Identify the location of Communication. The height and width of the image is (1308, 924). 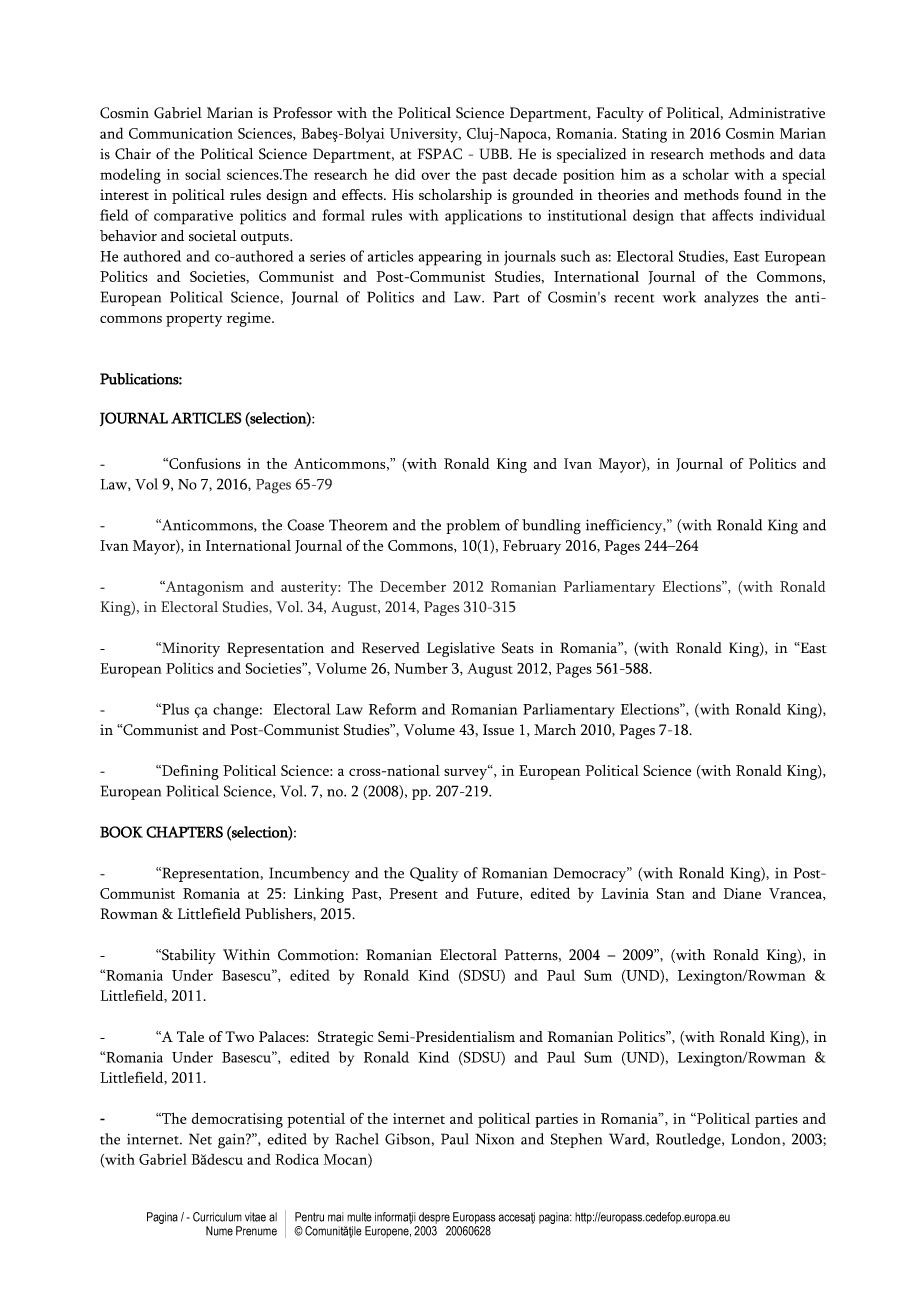
(181, 133).
